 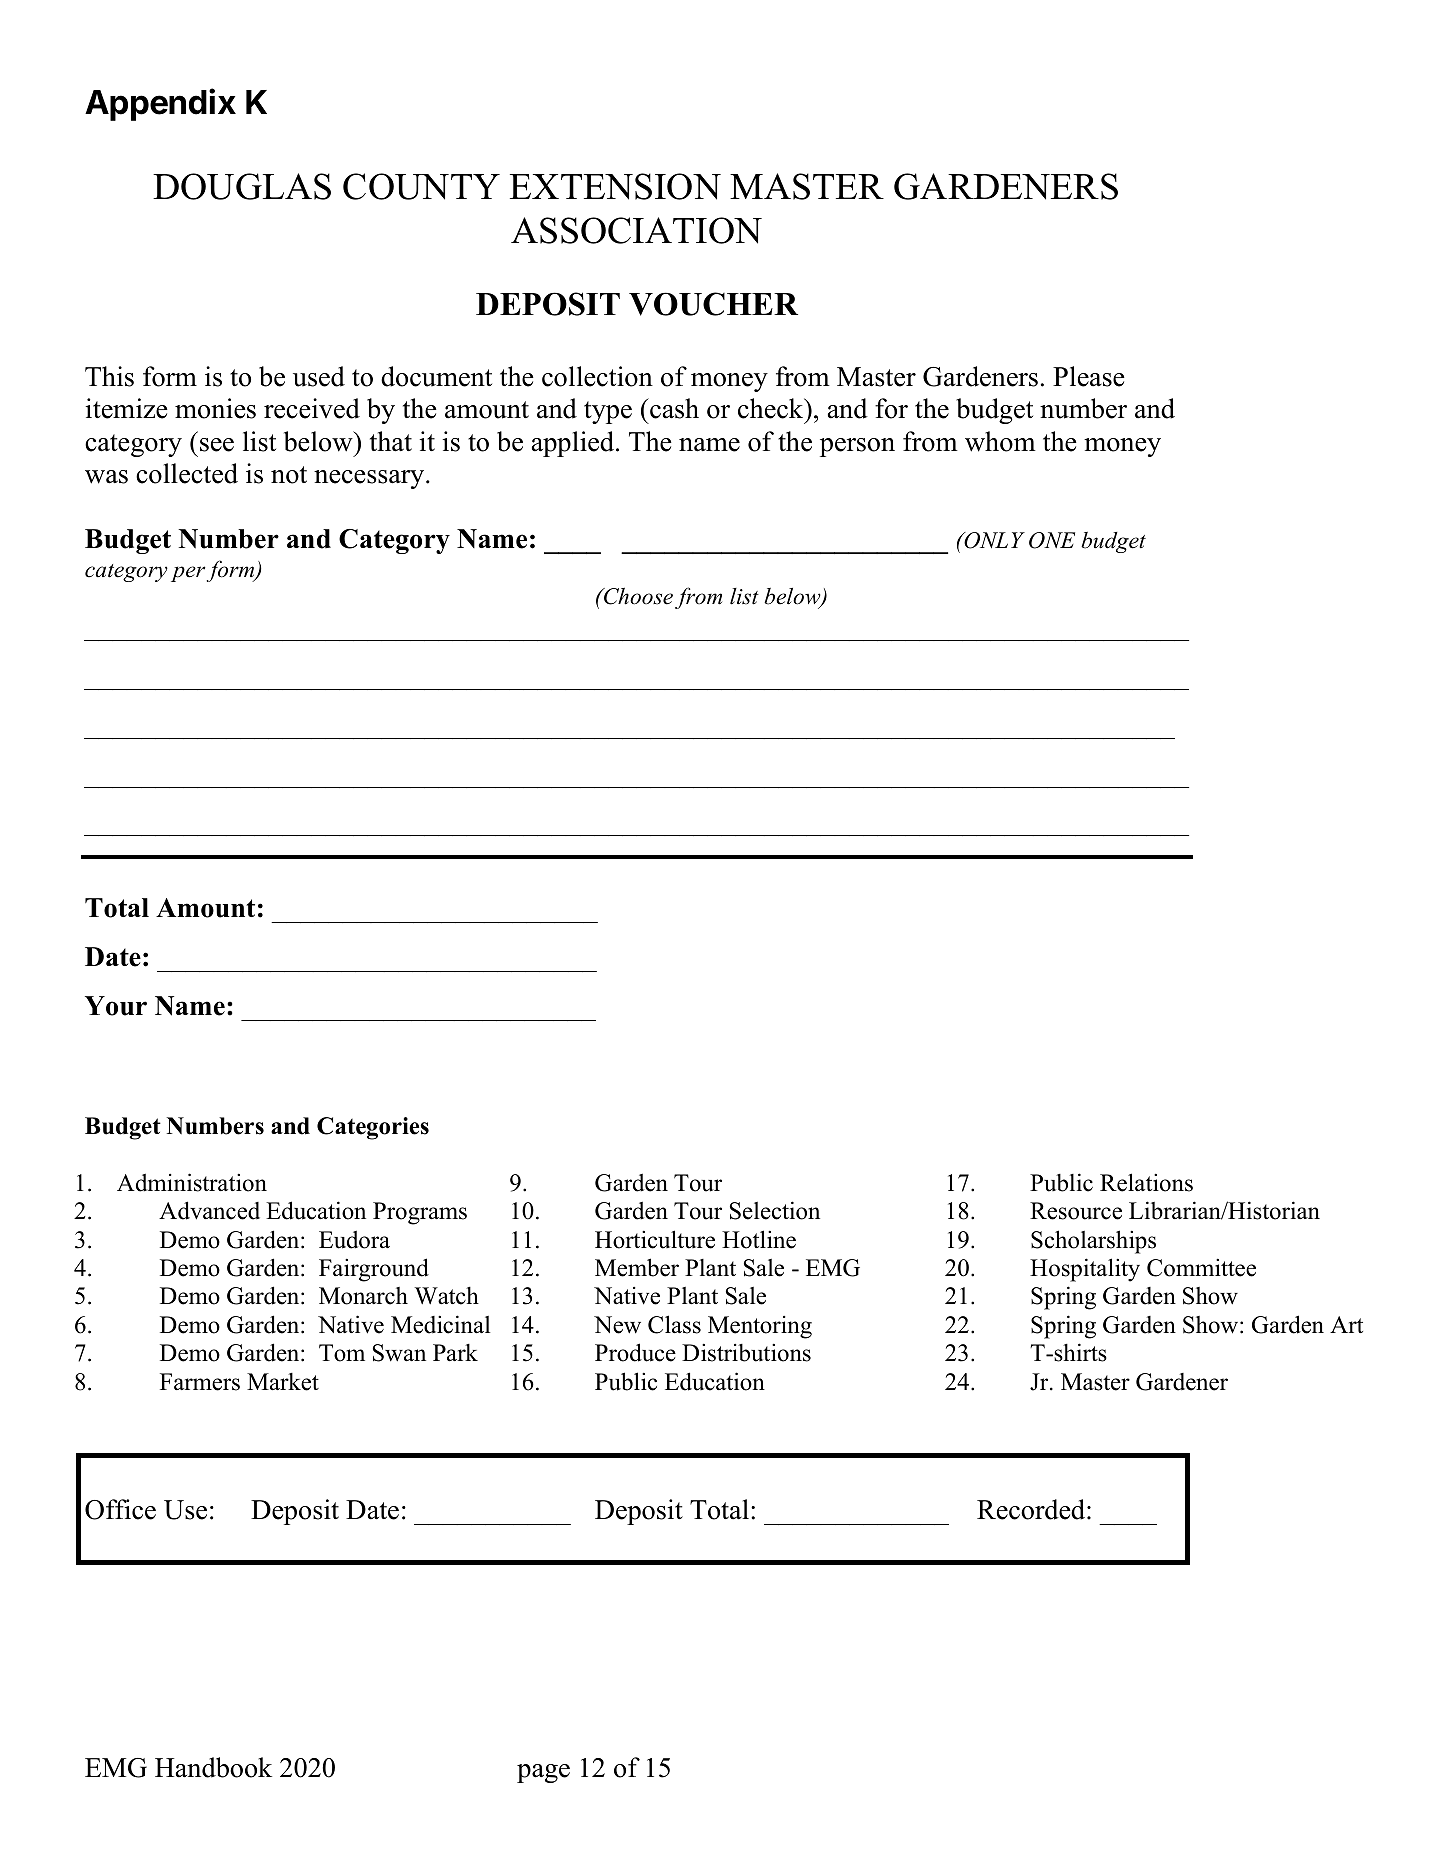 What do you see at coordinates (1089, 376) in the screenshot?
I see `Please` at bounding box center [1089, 376].
